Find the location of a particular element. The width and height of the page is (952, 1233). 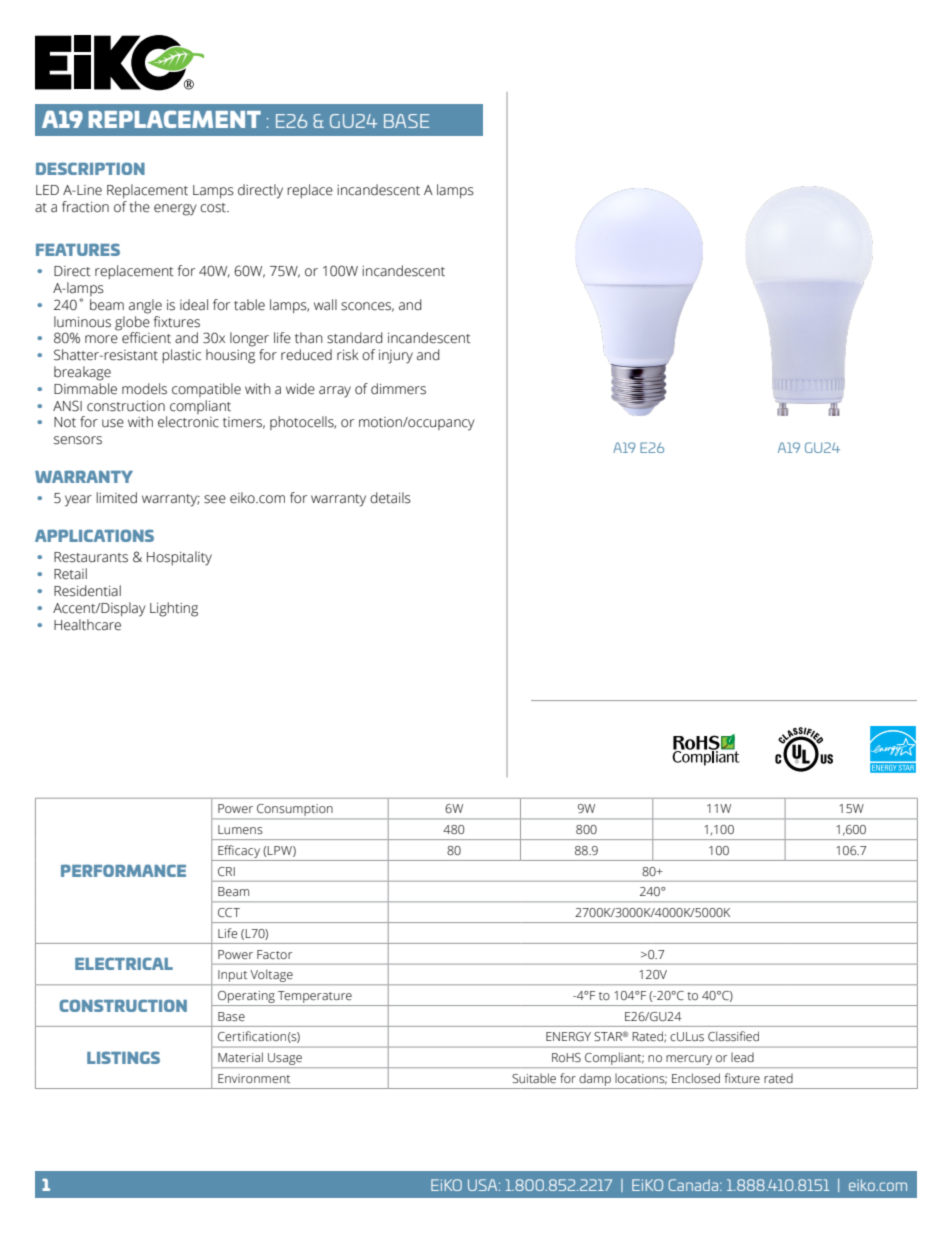

wall is located at coordinates (325, 305).
